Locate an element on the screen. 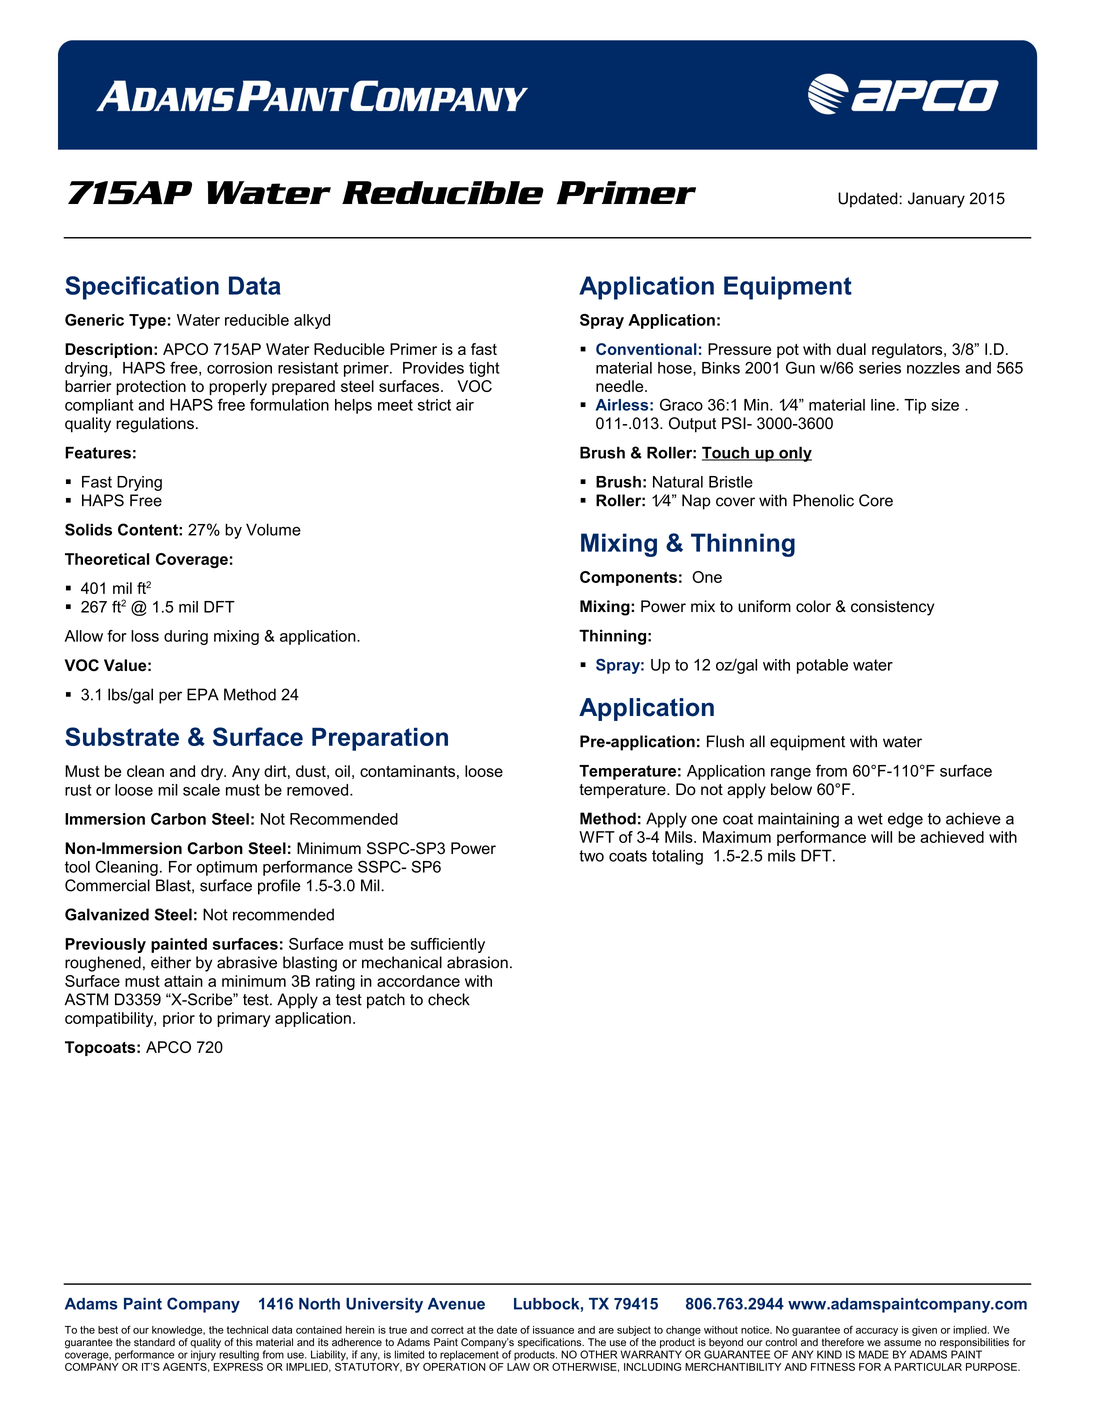 The height and width of the screenshot is (1418, 1095). January is located at coordinates (936, 200).
